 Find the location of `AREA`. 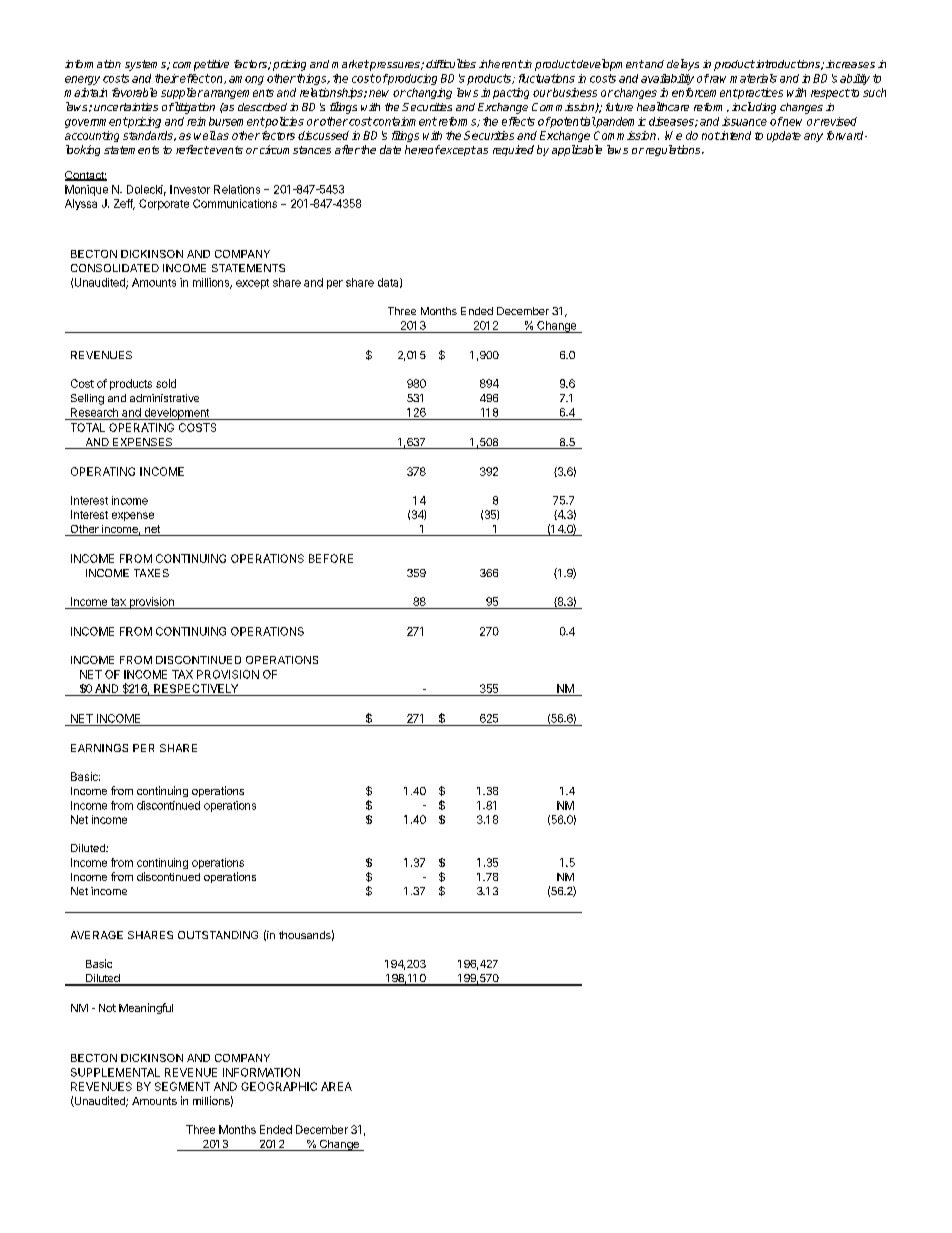

AREA is located at coordinates (336, 1086).
